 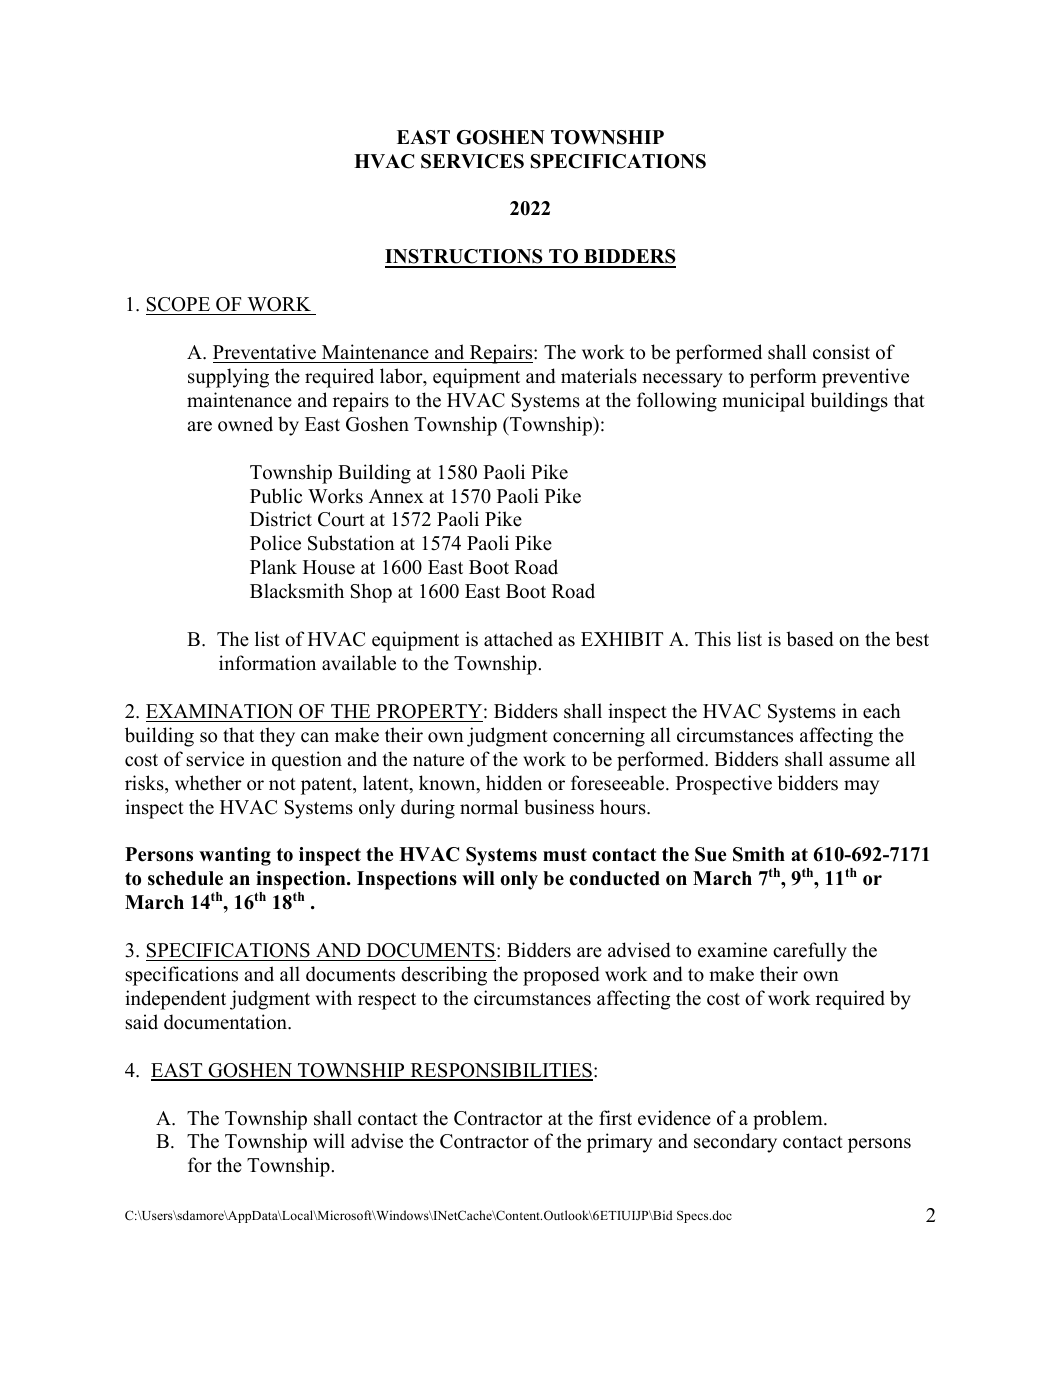 What do you see at coordinates (882, 711) in the page?
I see `each` at bounding box center [882, 711].
